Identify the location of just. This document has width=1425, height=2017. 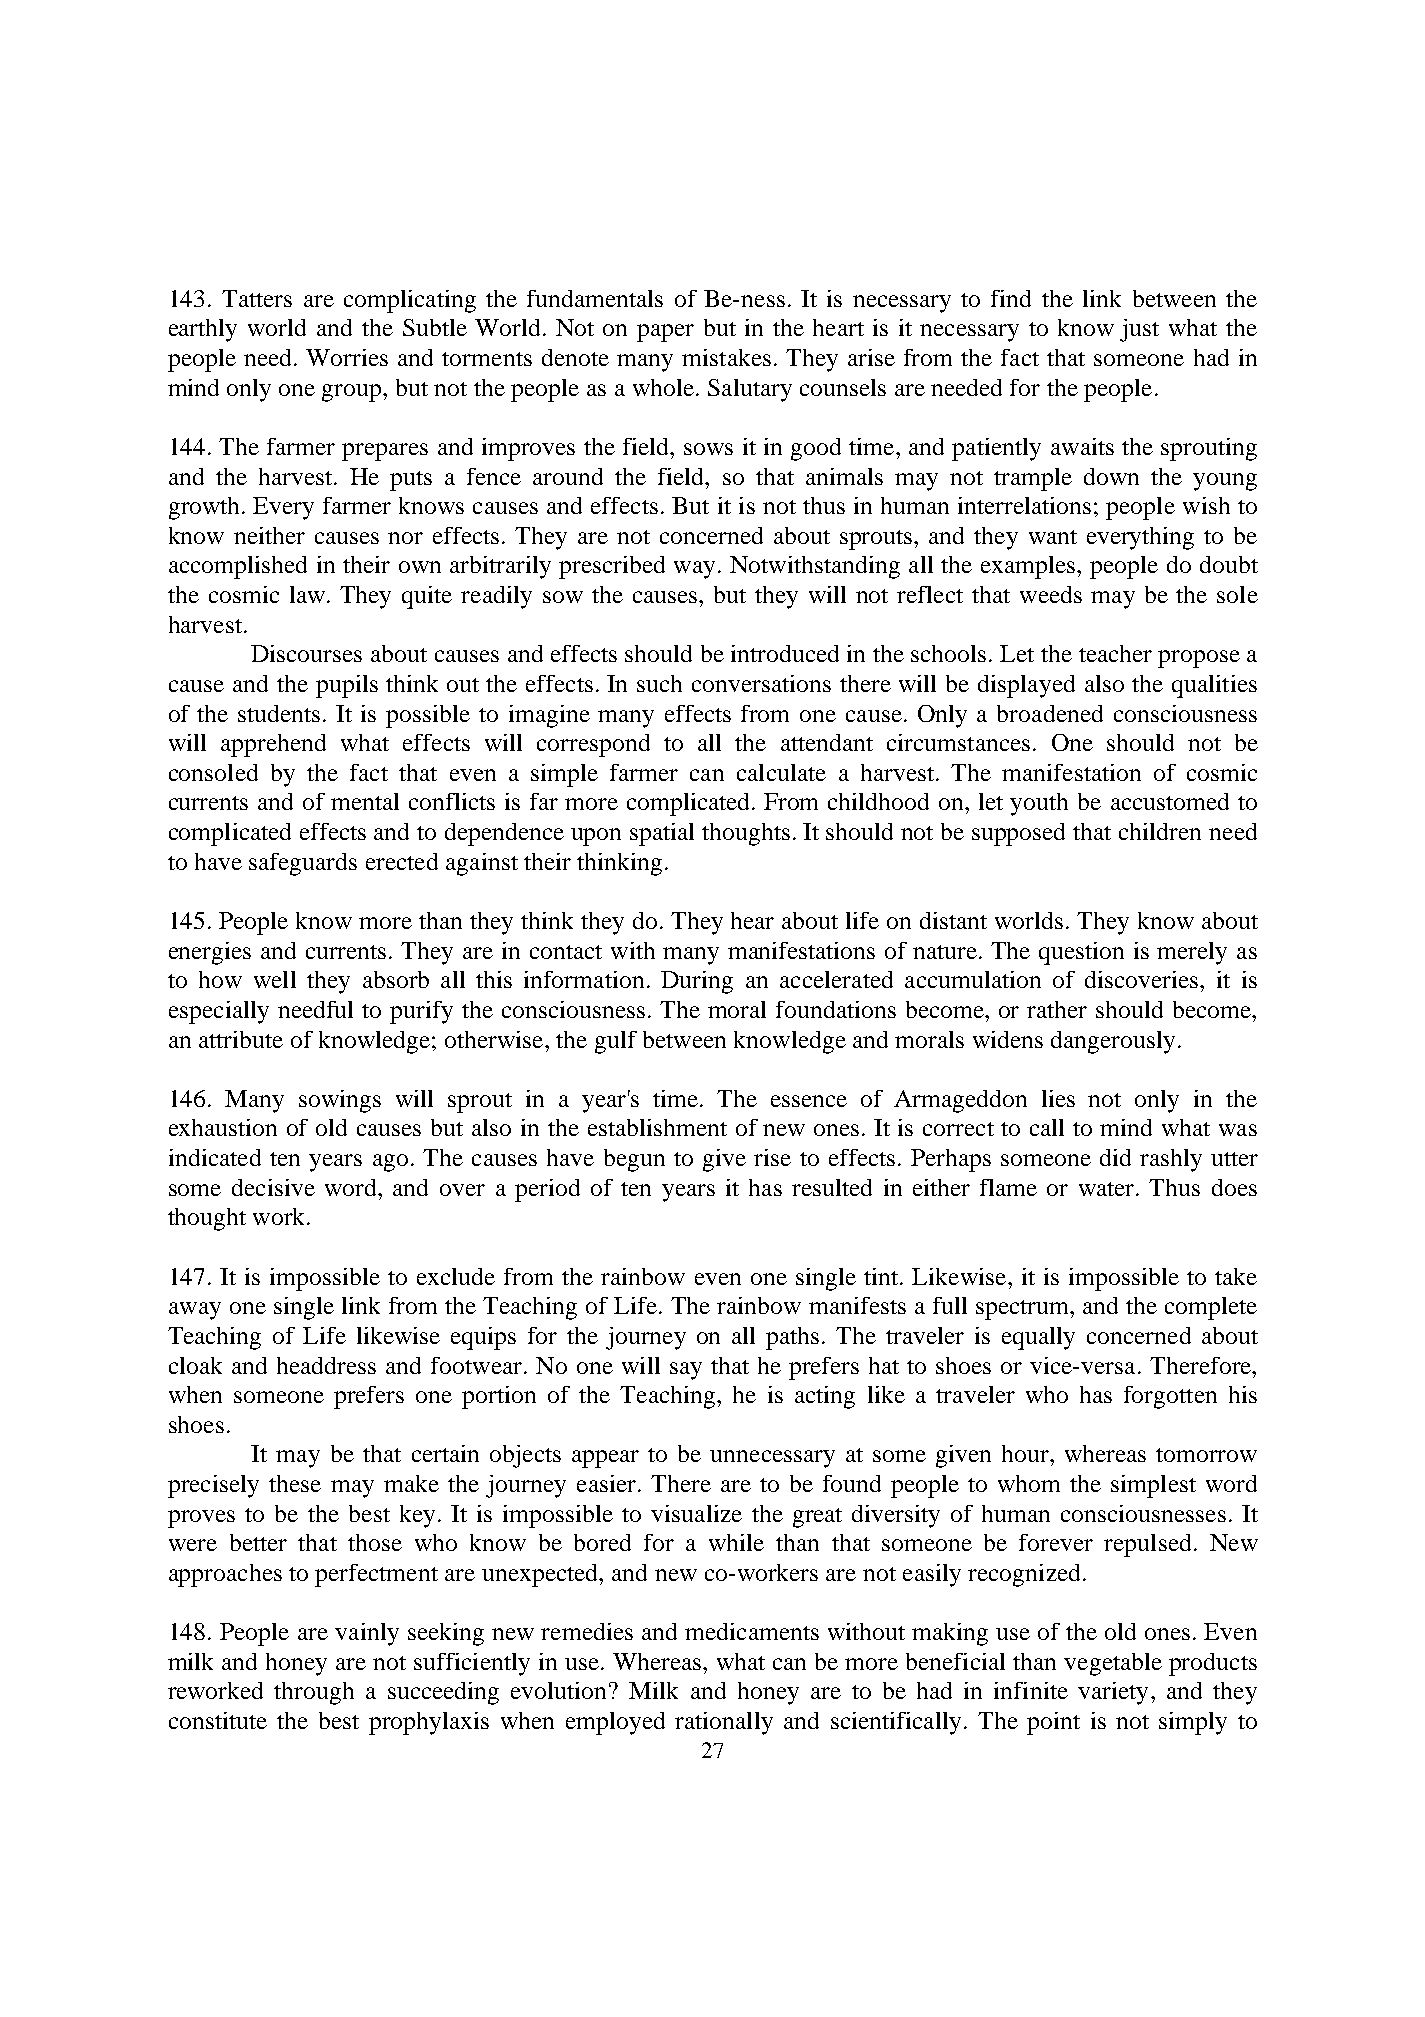
(1139, 330).
